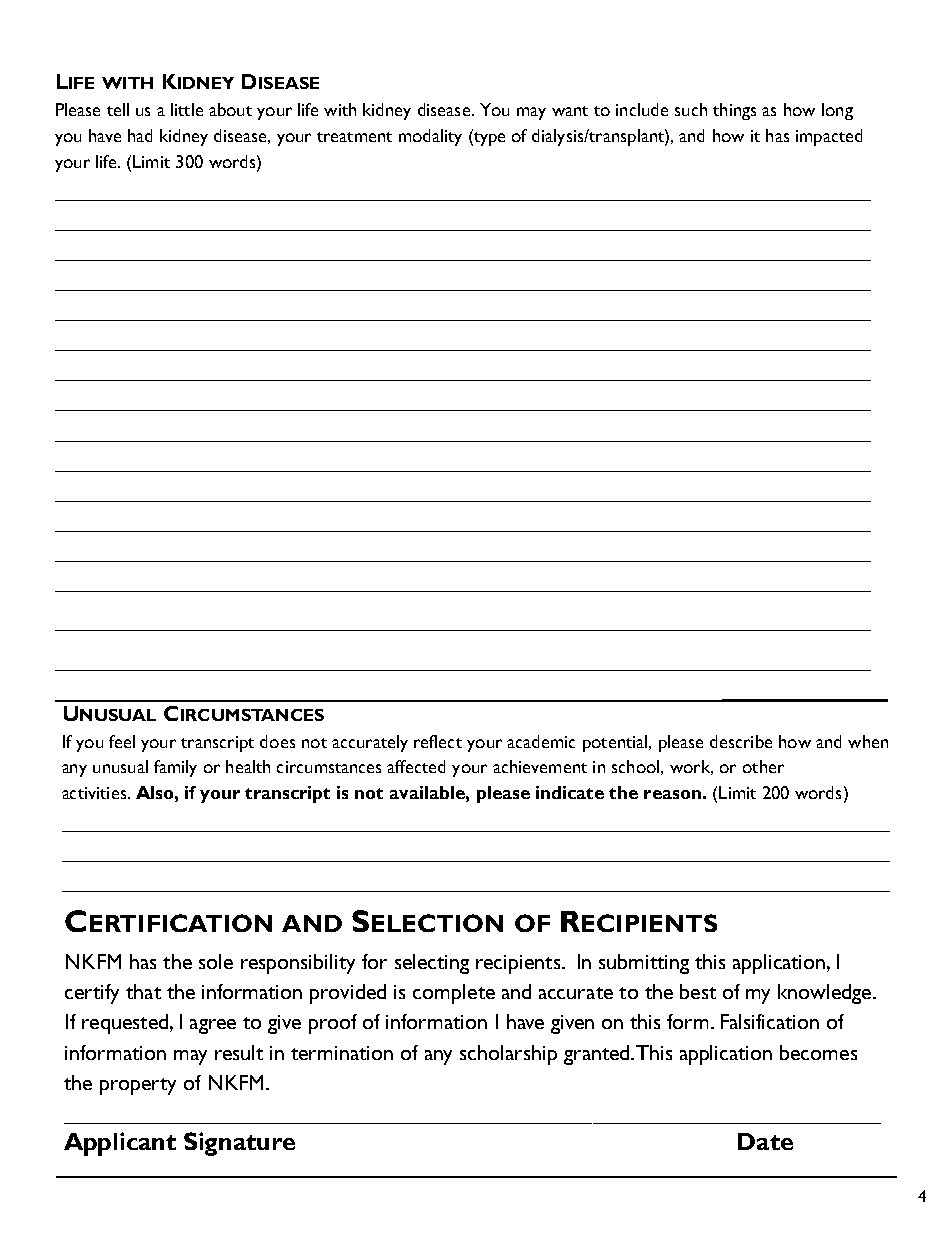 This document has width=952, height=1233. I want to click on property, so click(138, 1086).
